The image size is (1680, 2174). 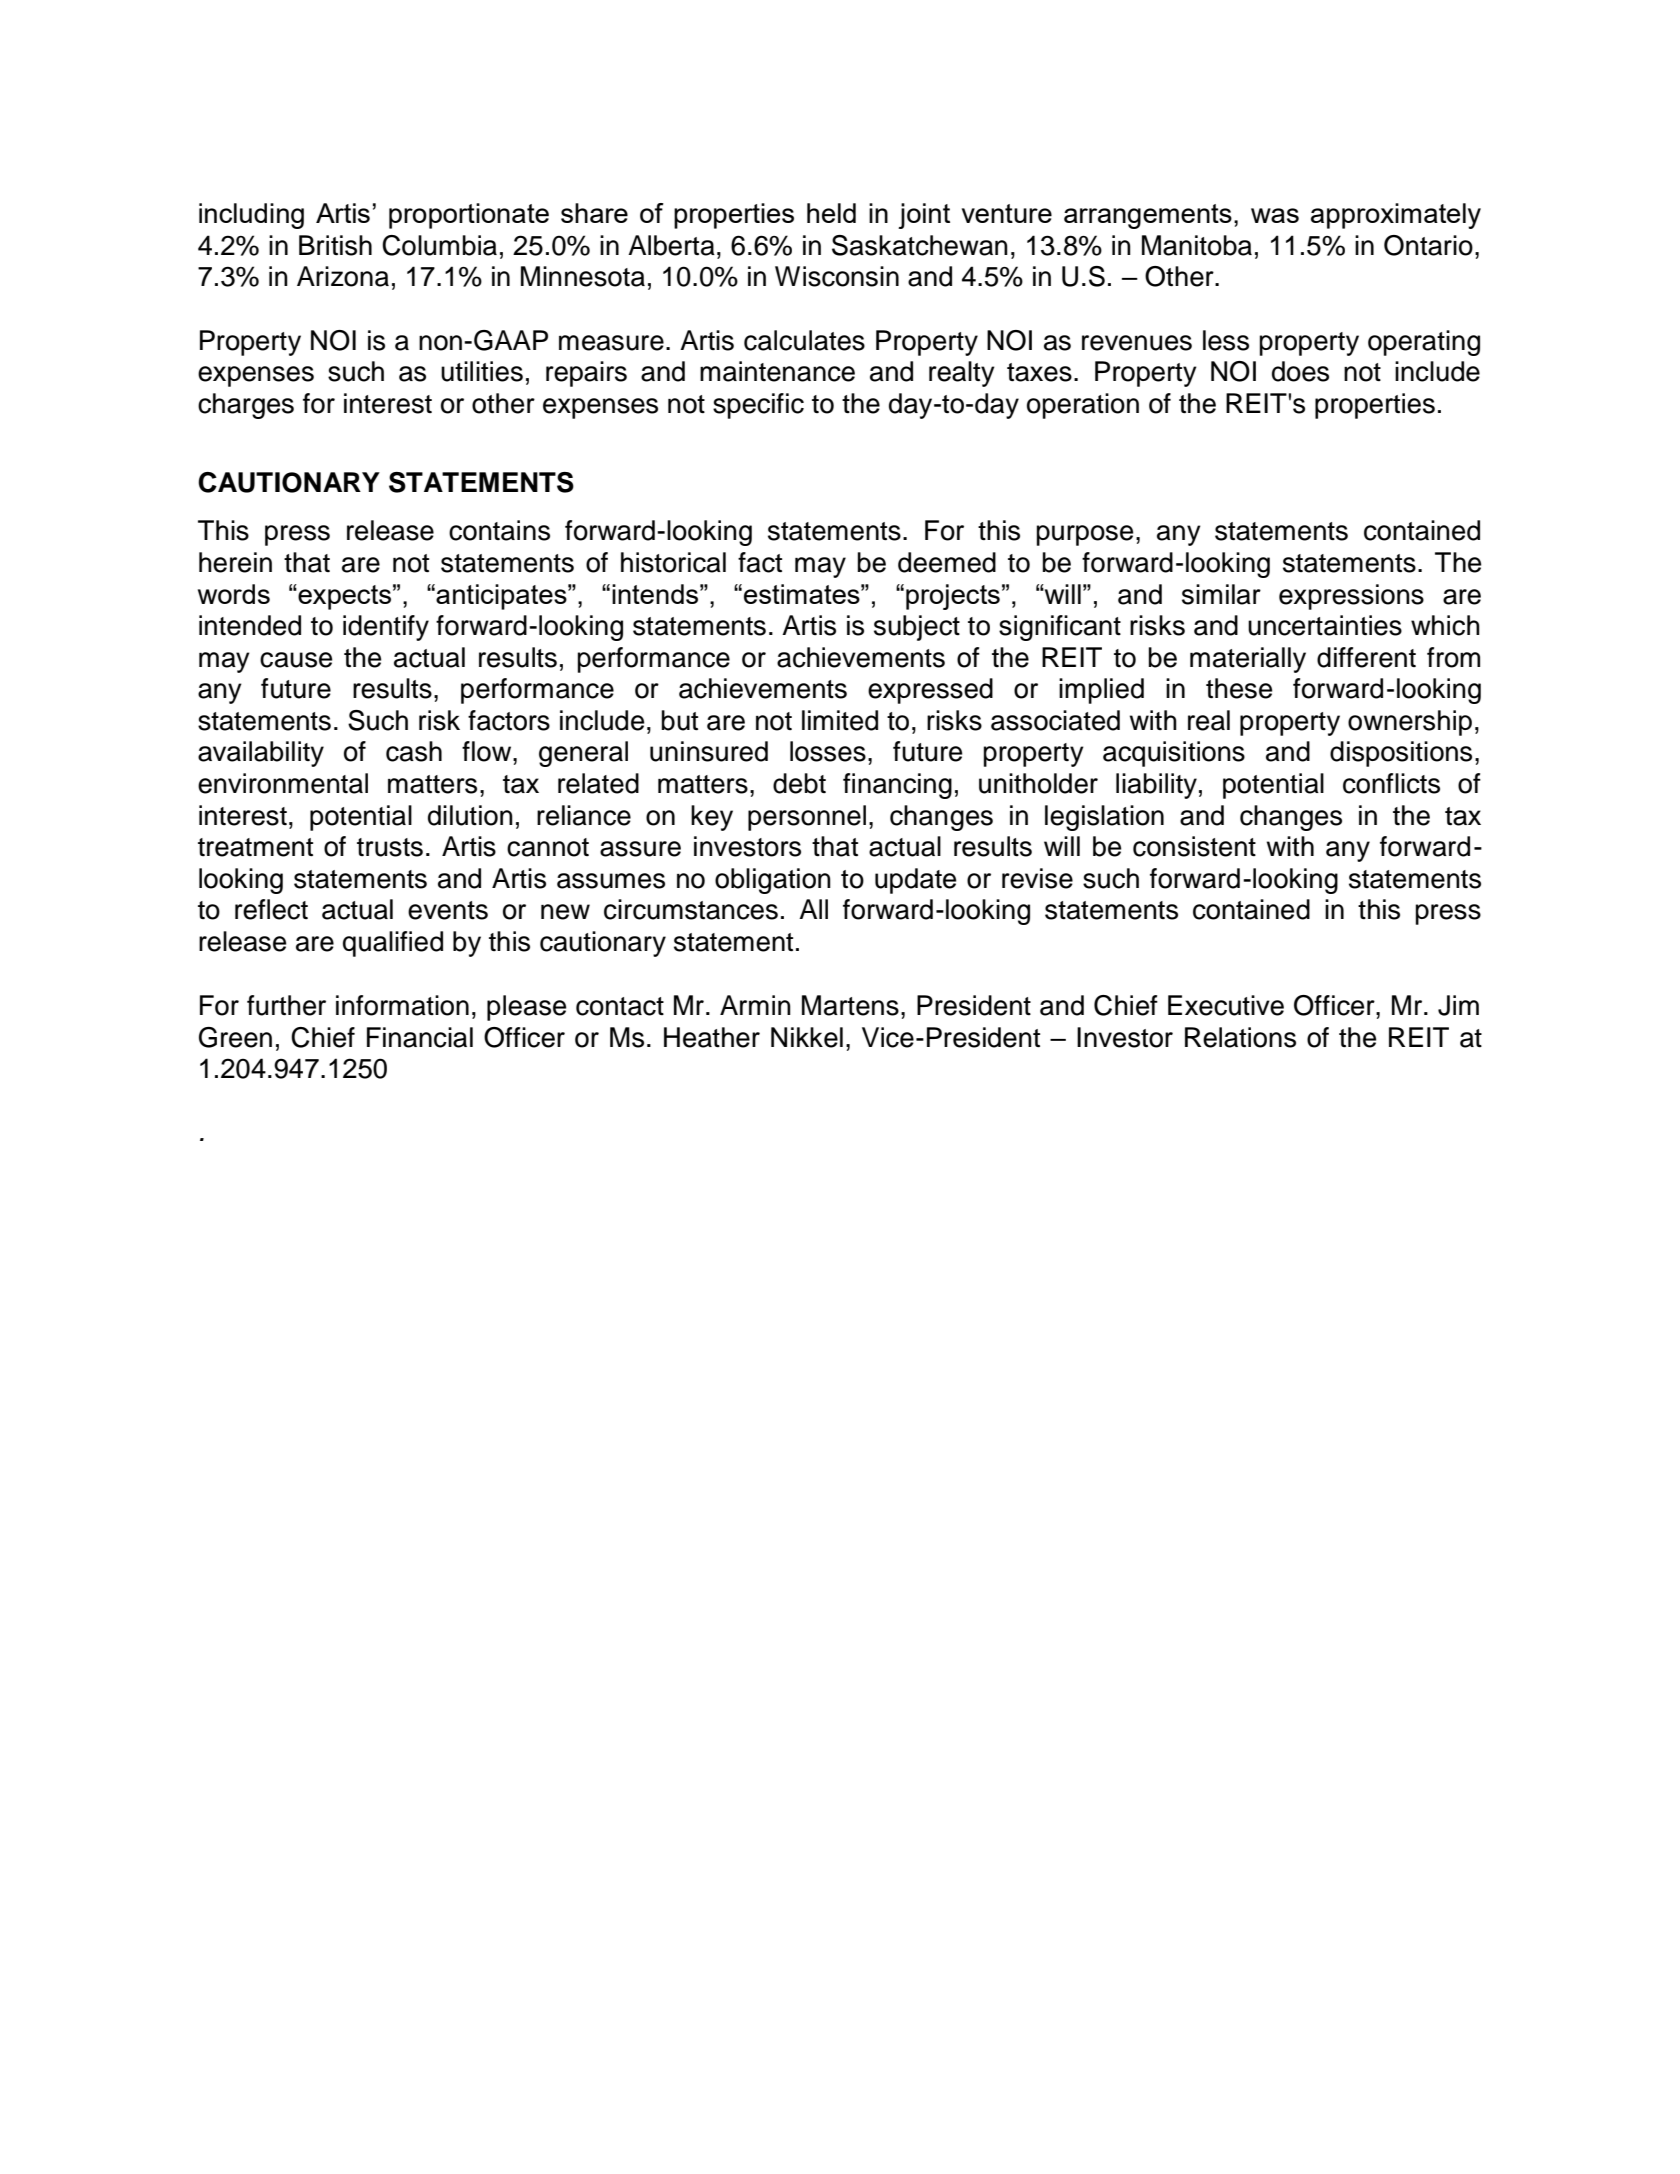 What do you see at coordinates (1275, 215) in the screenshot?
I see `was` at bounding box center [1275, 215].
